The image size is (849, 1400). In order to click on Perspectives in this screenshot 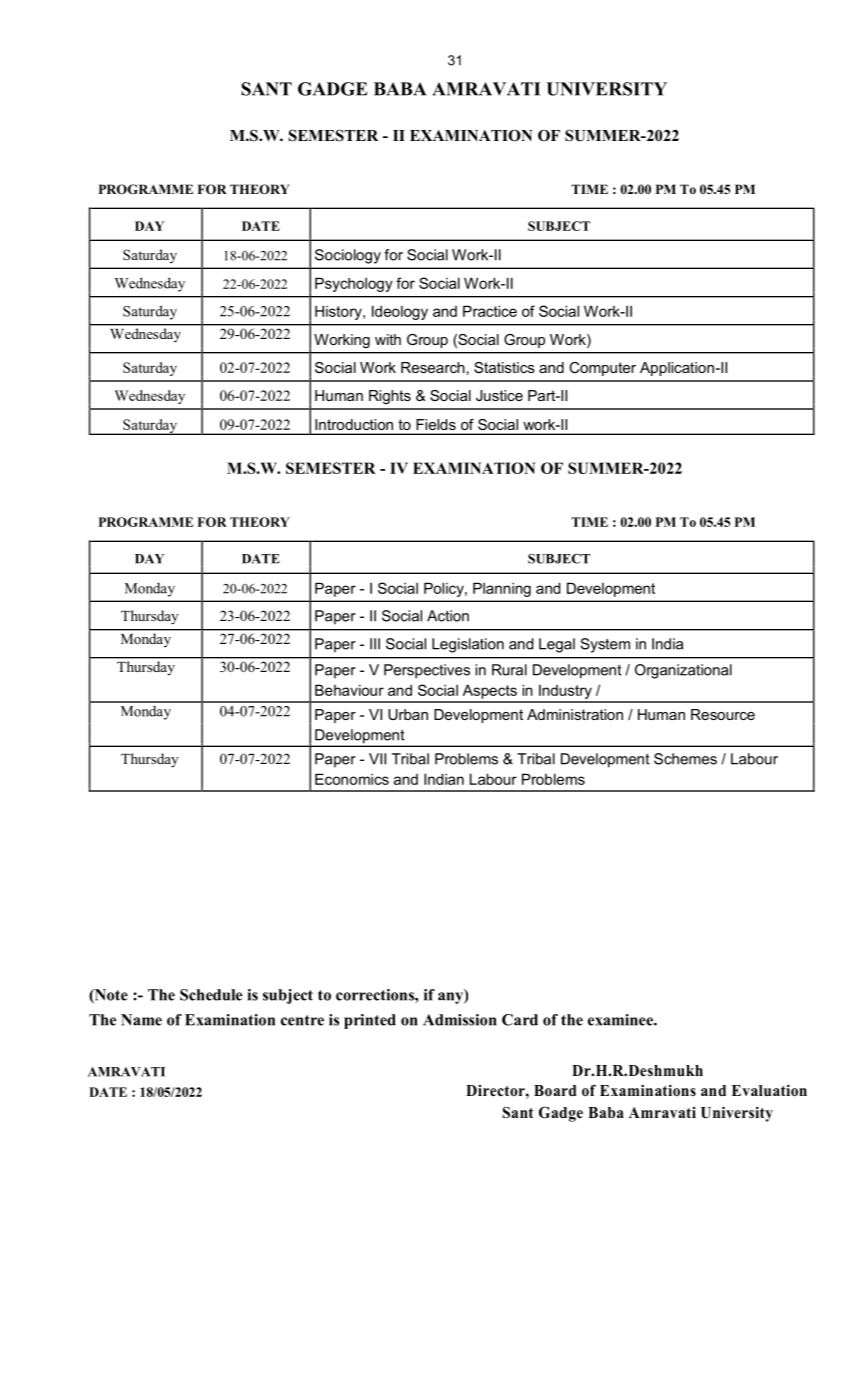, I will do `click(427, 671)`.
